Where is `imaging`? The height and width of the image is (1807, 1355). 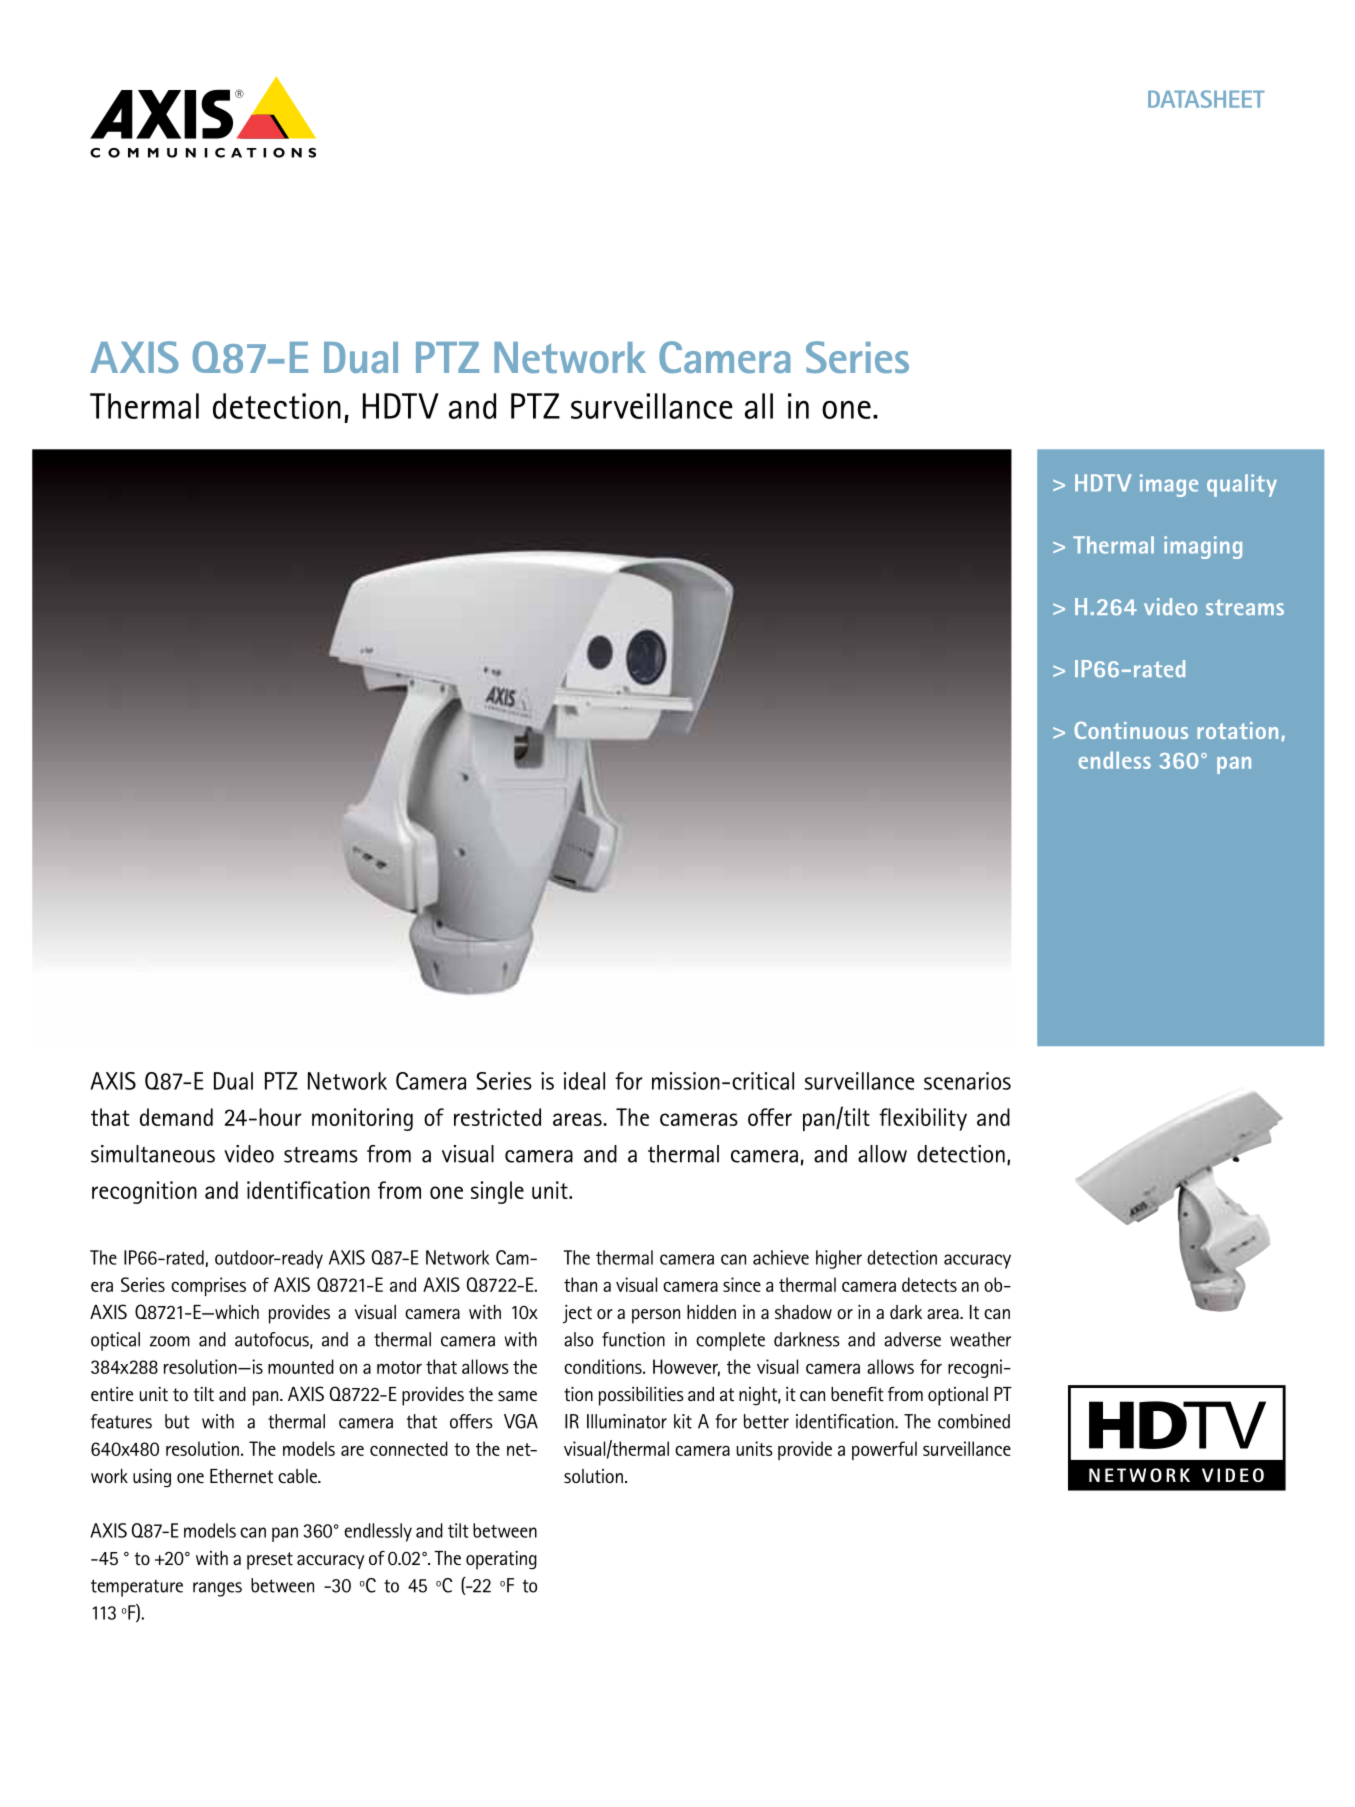
imaging is located at coordinates (1203, 547).
